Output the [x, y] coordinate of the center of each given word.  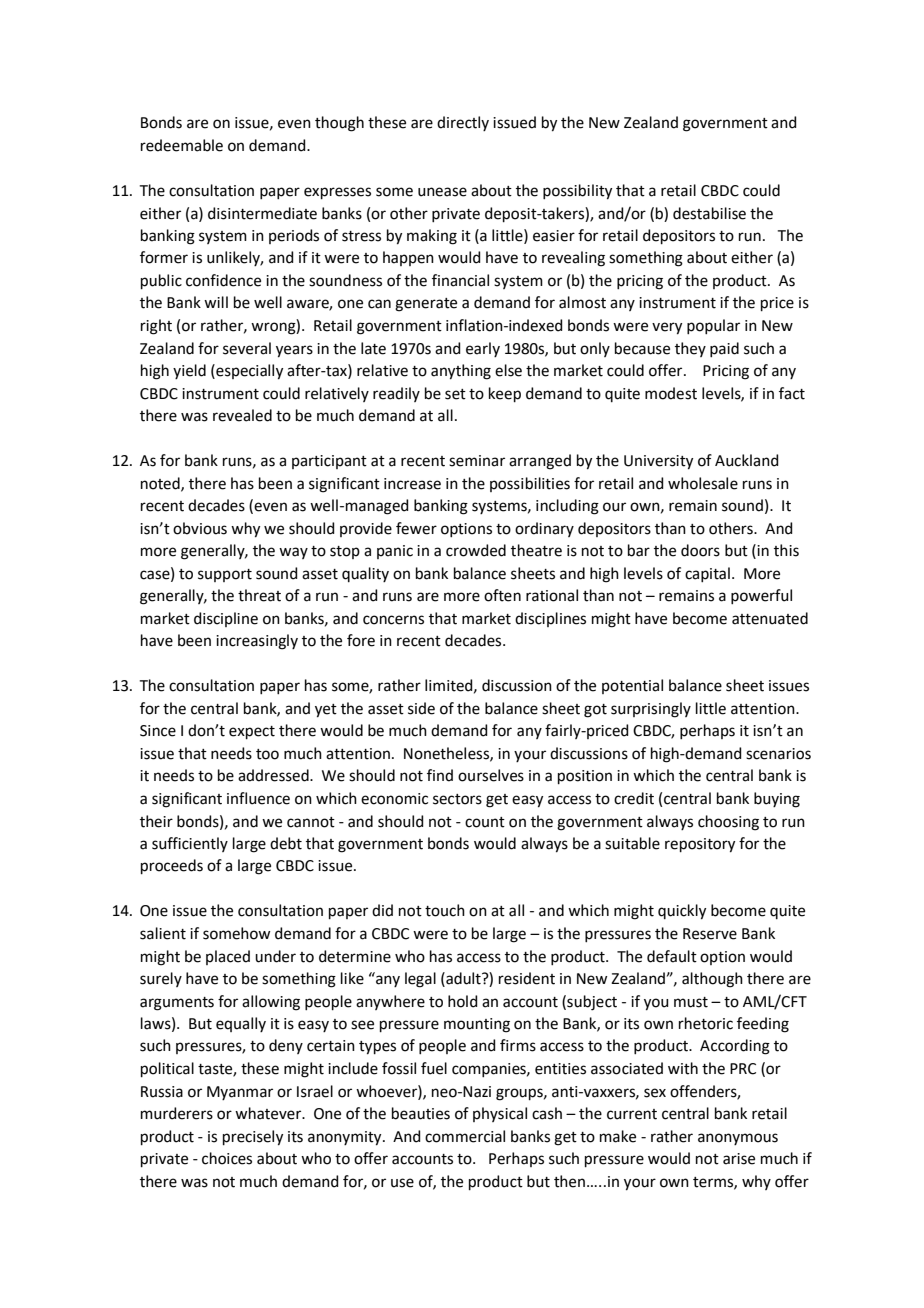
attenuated [770, 618]
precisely [253, 1138]
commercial [465, 1136]
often [502, 595]
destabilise [709, 213]
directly [463, 123]
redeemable [182, 145]
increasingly [257, 642]
